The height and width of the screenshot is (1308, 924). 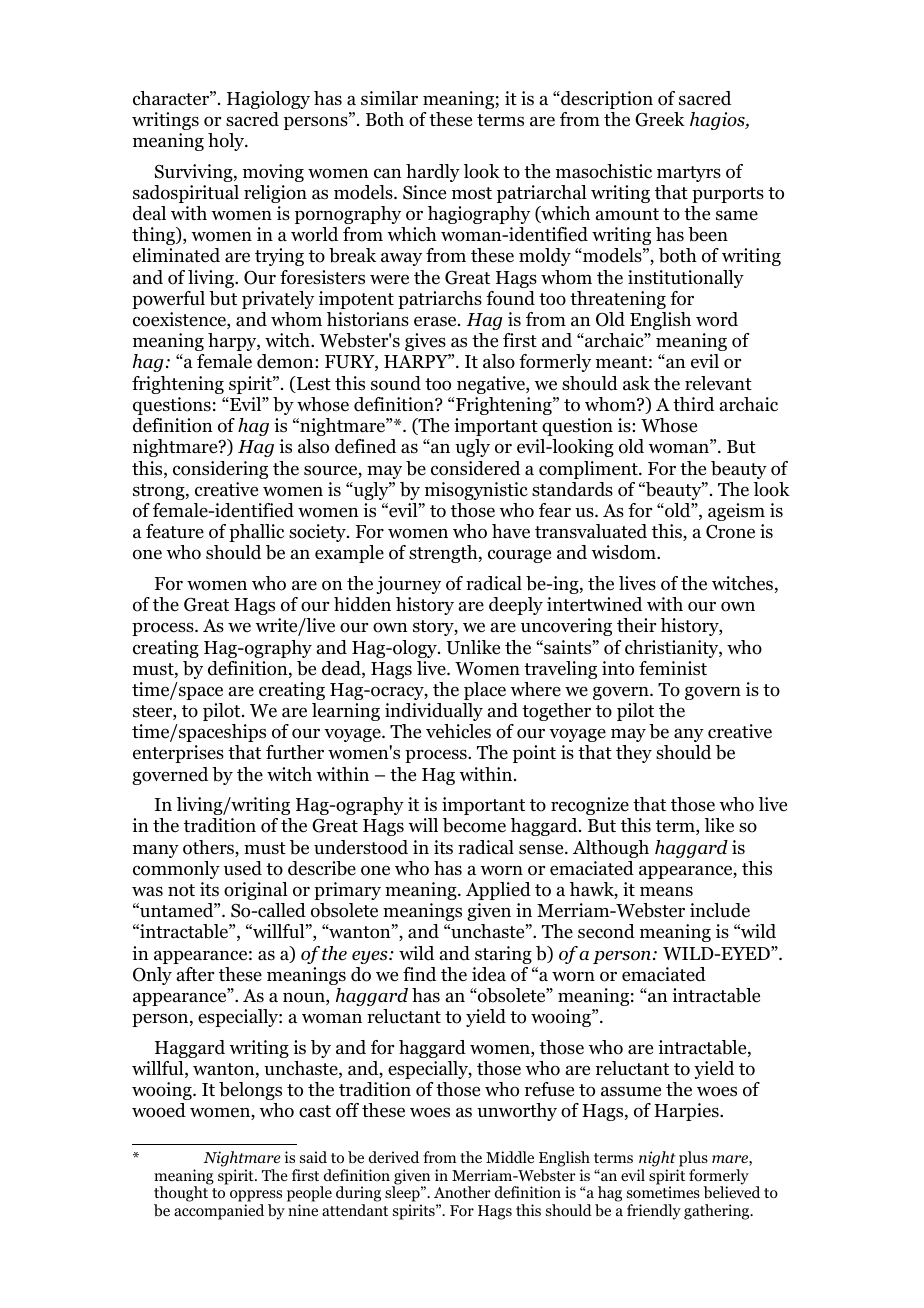 I want to click on Another, so click(x=462, y=1192).
